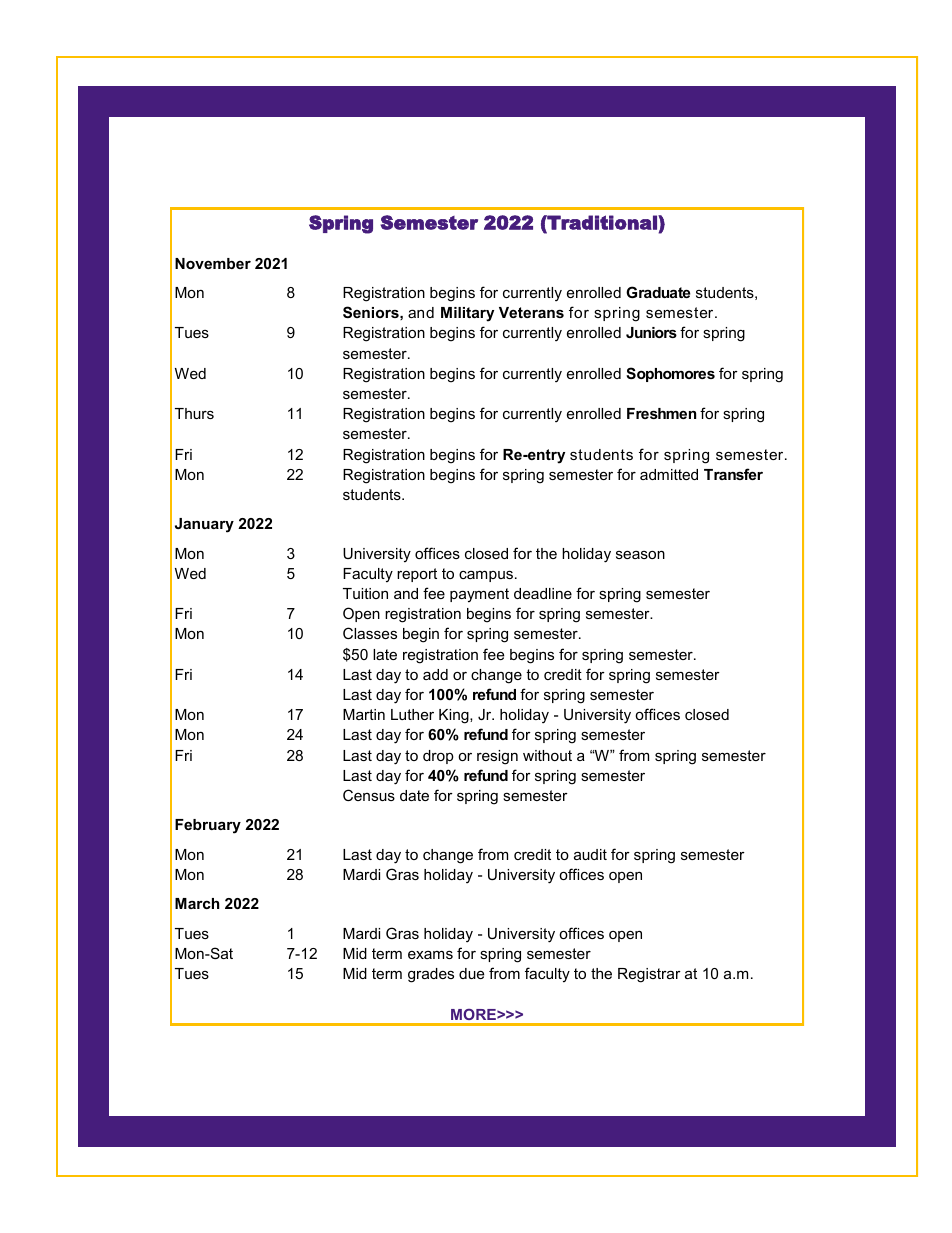 Image resolution: width=952 pixels, height=1233 pixels. I want to click on November, so click(213, 263).
